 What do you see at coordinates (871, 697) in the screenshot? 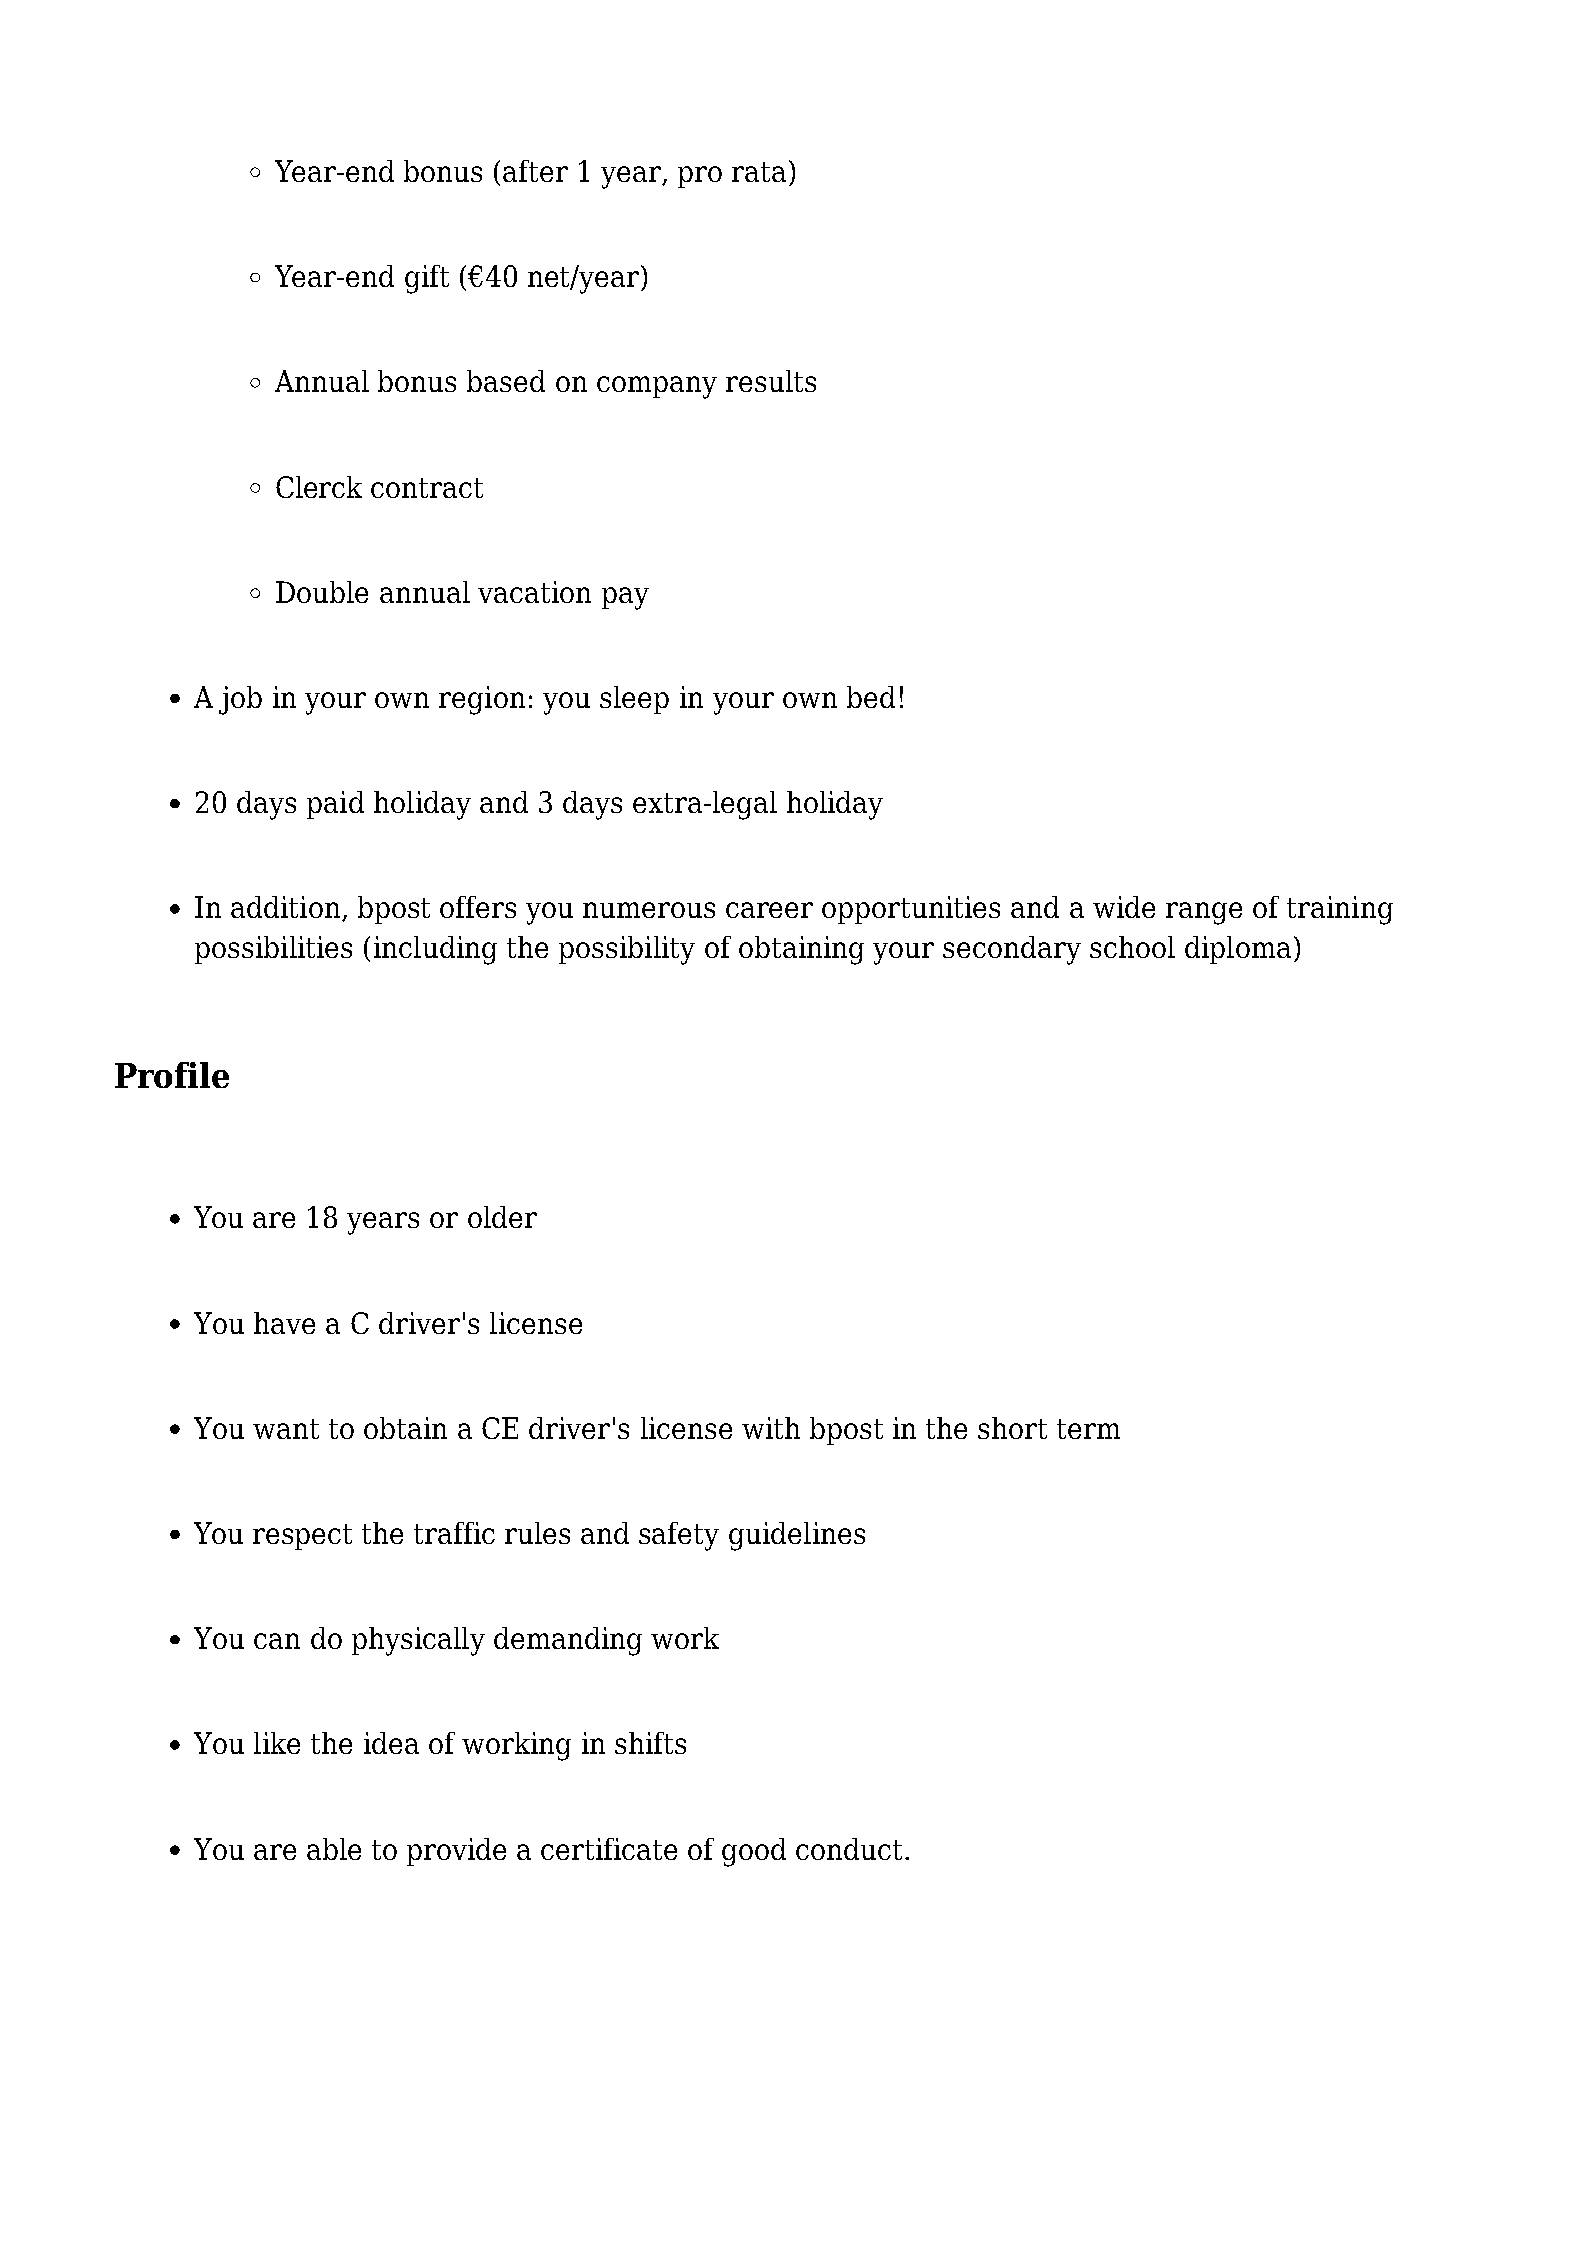
I see `bed` at bounding box center [871, 697].
